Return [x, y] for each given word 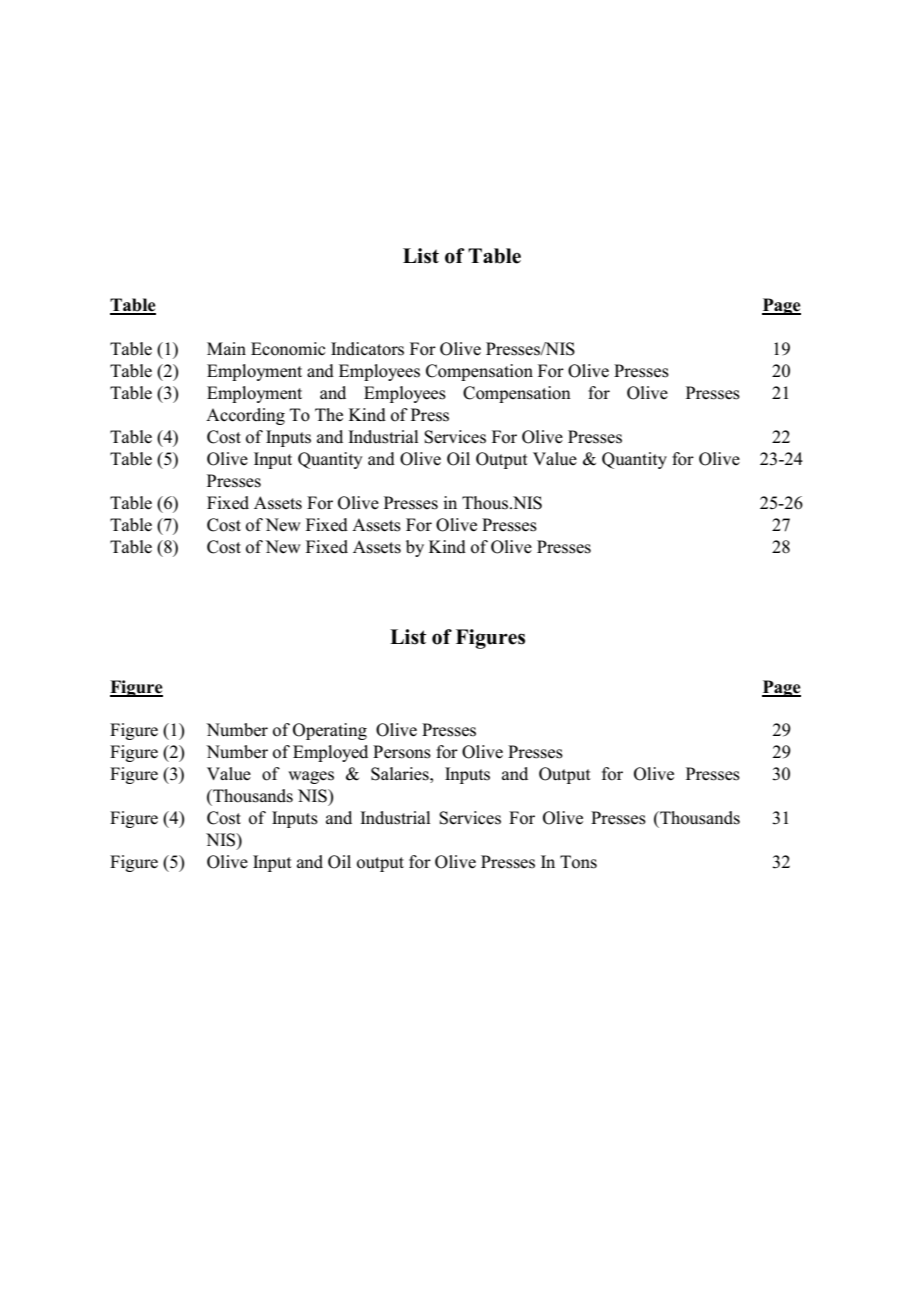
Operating [330, 731]
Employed [330, 753]
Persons [402, 752]
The [329, 415]
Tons [578, 862]
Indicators [367, 349]
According [245, 416]
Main [226, 348]
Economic [288, 349]
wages [311, 777]
